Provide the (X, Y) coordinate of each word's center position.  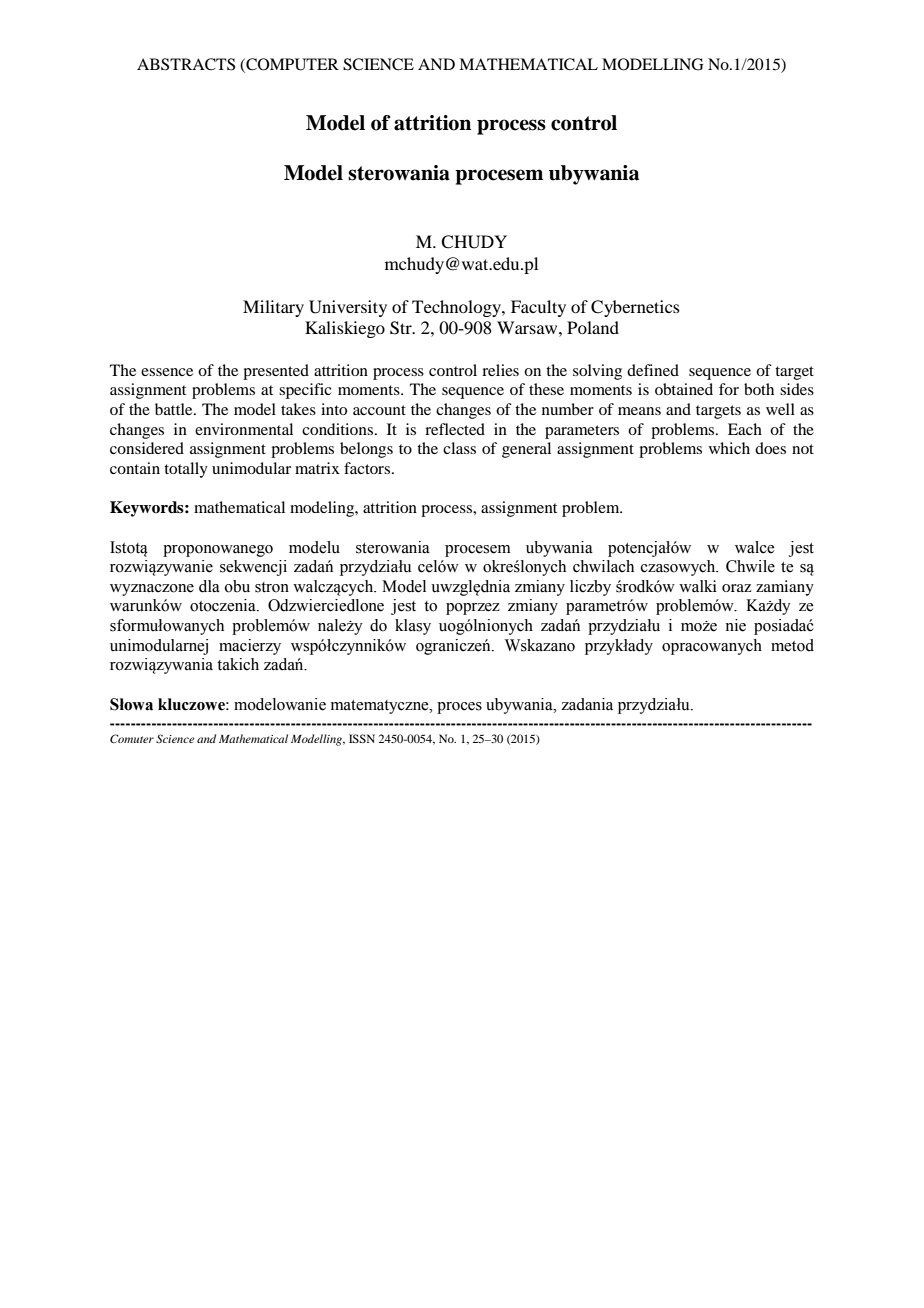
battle (175, 409)
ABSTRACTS (186, 64)
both (759, 389)
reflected (455, 429)
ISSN (362, 738)
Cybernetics (635, 308)
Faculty (538, 308)
